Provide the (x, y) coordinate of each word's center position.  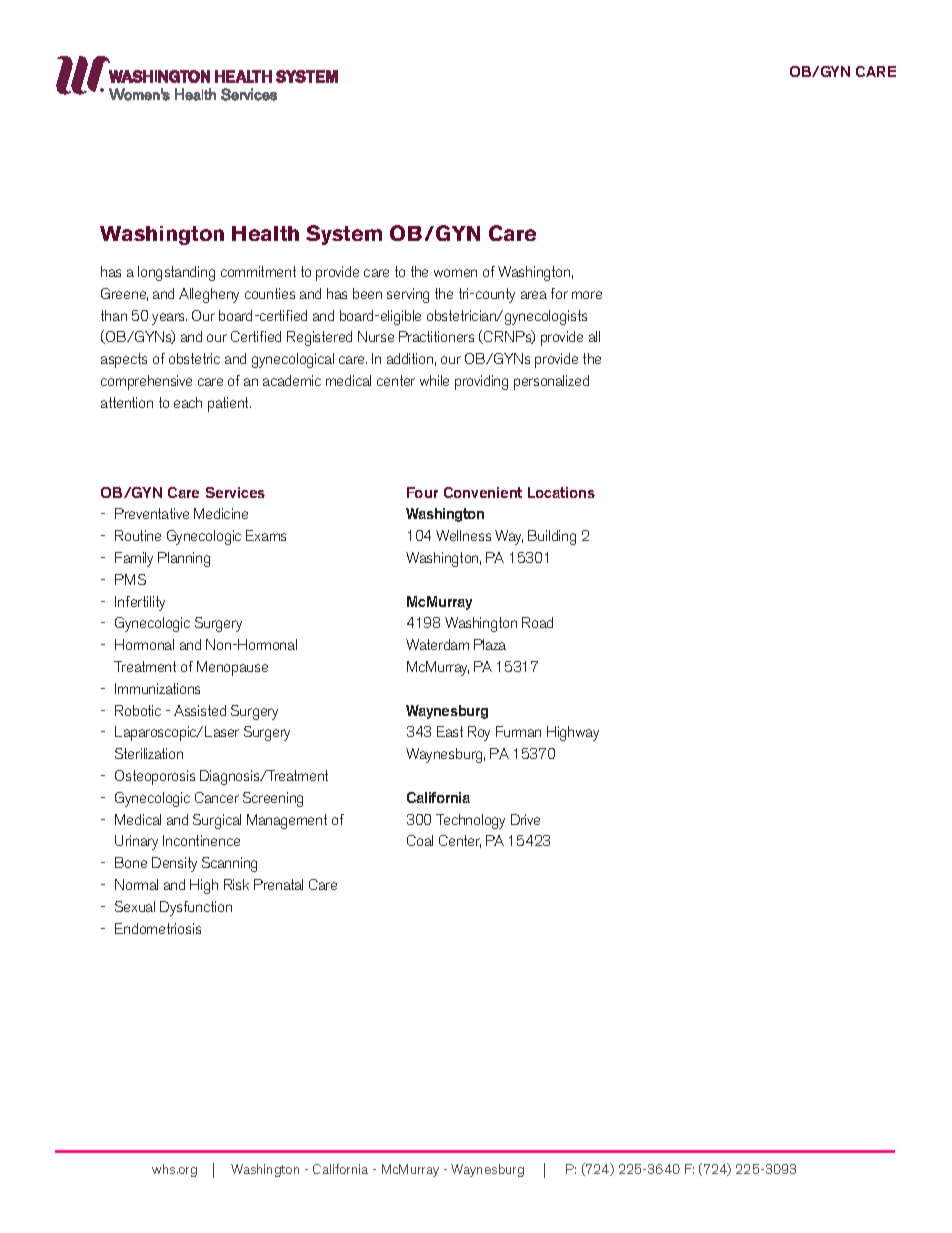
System (344, 235)
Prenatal (278, 884)
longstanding (176, 273)
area (534, 295)
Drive (525, 819)
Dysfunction (196, 908)
